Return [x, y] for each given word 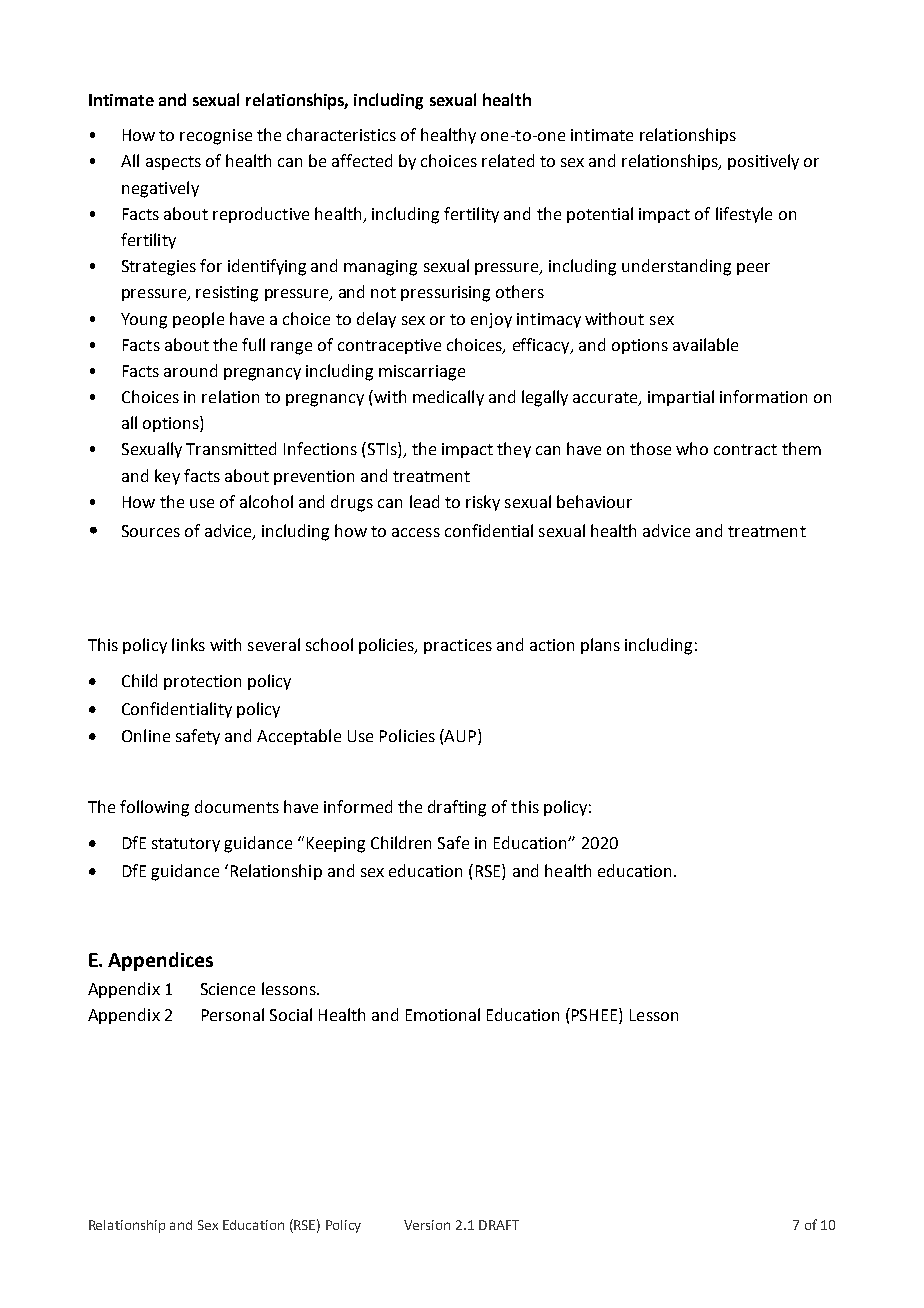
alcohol [266, 501]
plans [600, 646]
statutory [186, 845]
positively [763, 162]
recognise [216, 137]
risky [483, 503]
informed [358, 806]
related [508, 160]
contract [745, 449]
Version [427, 1225]
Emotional [443, 1014]
